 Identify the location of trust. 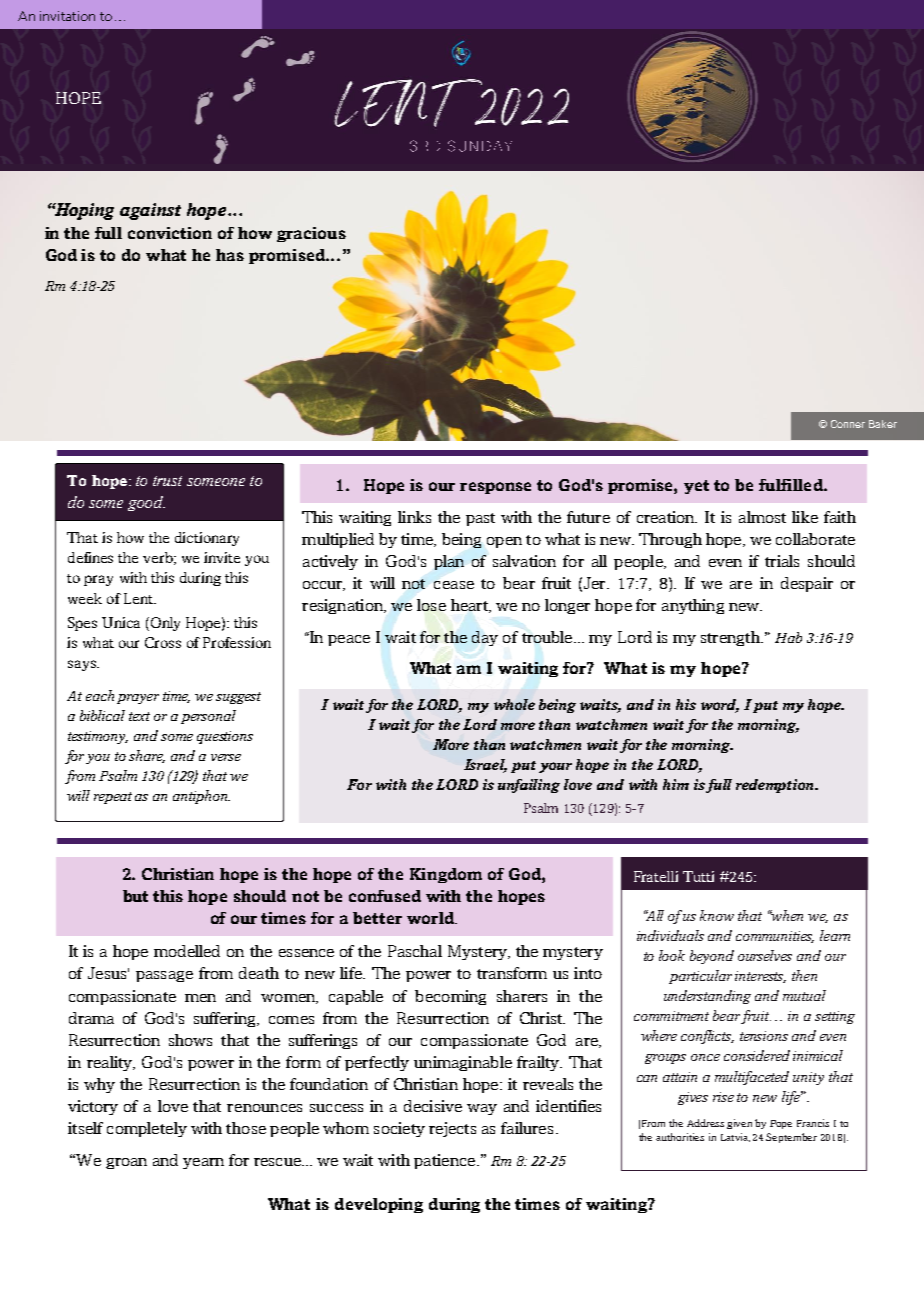
(167, 481).
